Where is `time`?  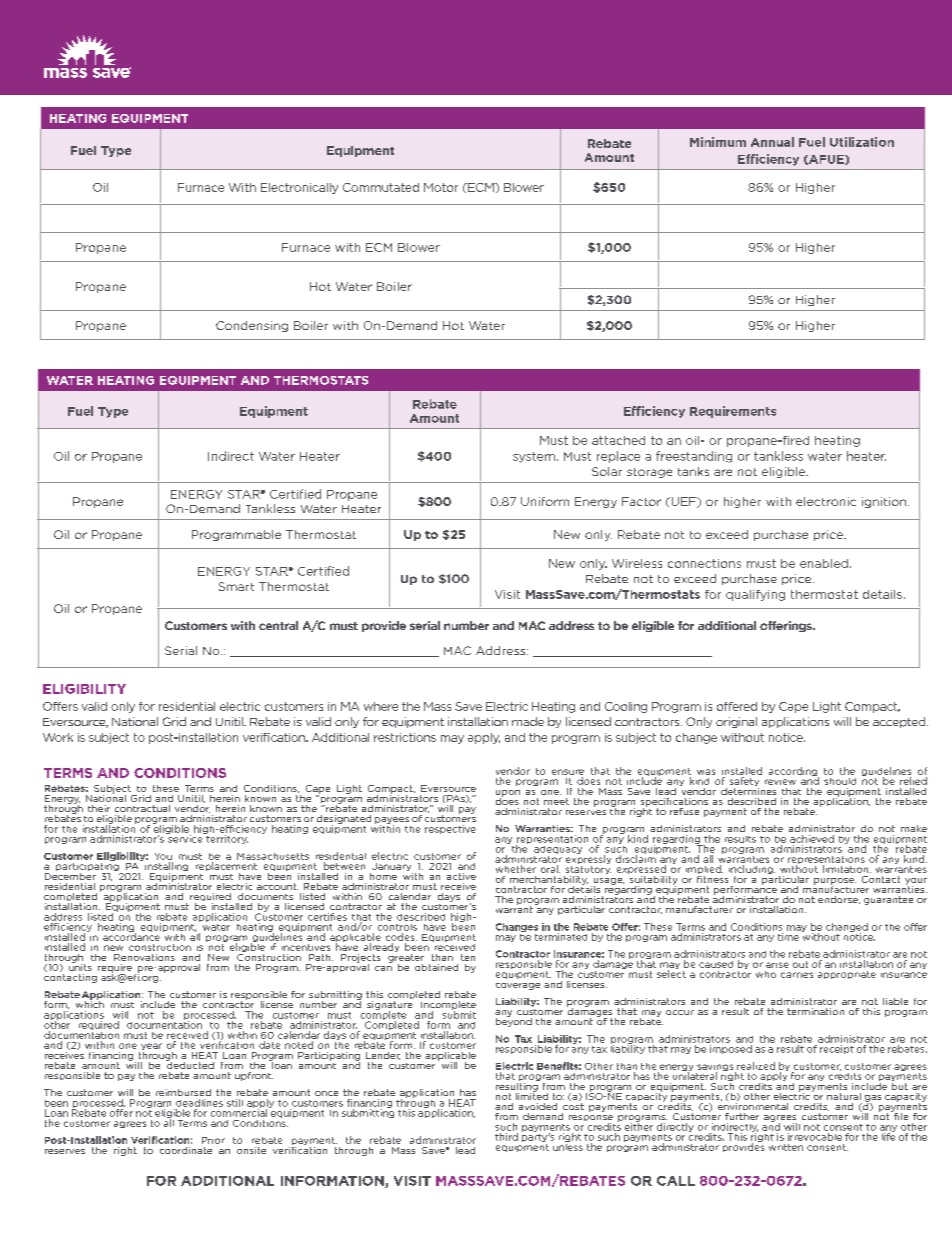 time is located at coordinates (788, 937).
